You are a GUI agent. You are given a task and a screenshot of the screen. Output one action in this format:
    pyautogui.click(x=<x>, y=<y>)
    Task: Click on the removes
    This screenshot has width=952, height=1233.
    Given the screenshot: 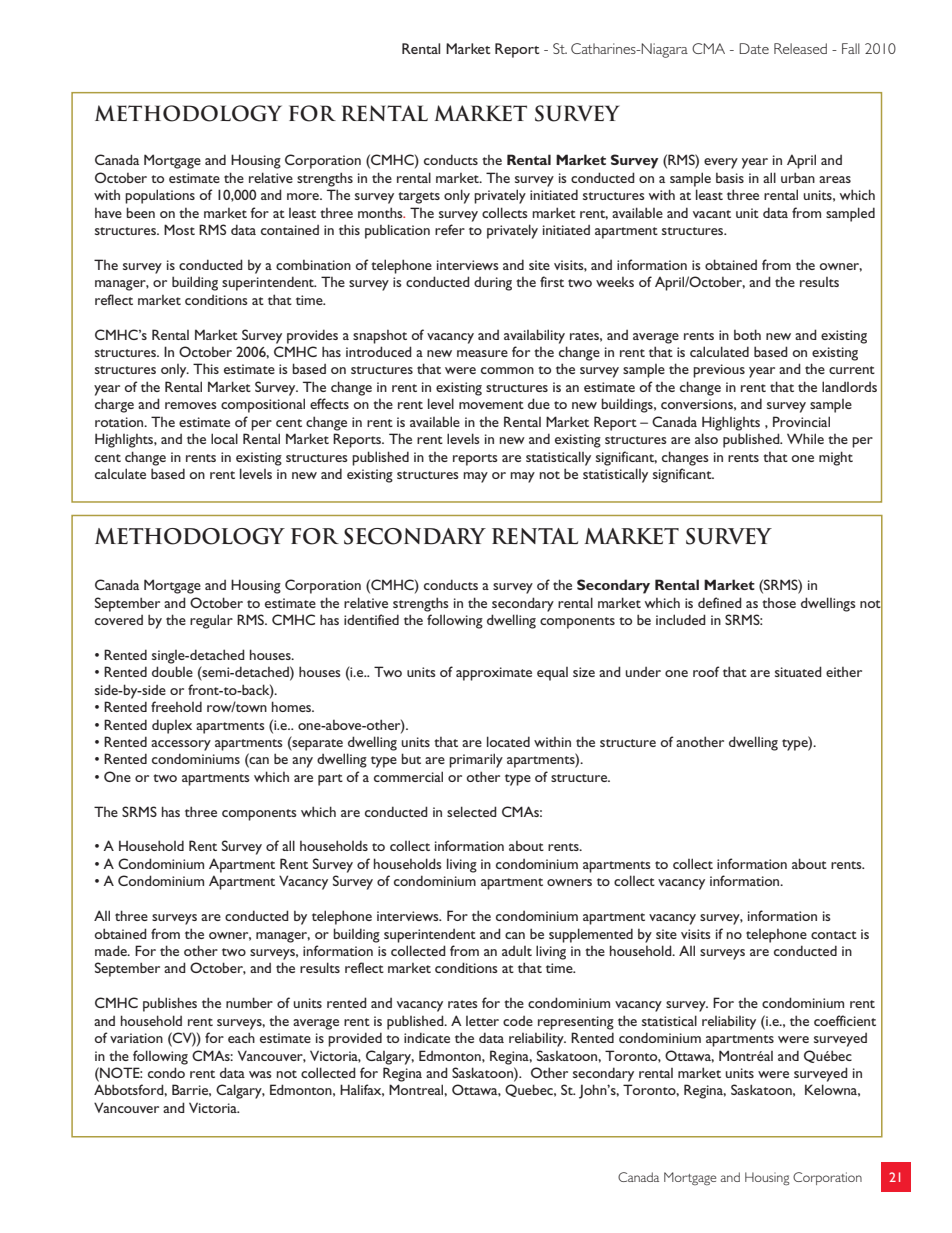 What is the action you would take?
    pyautogui.click(x=191, y=405)
